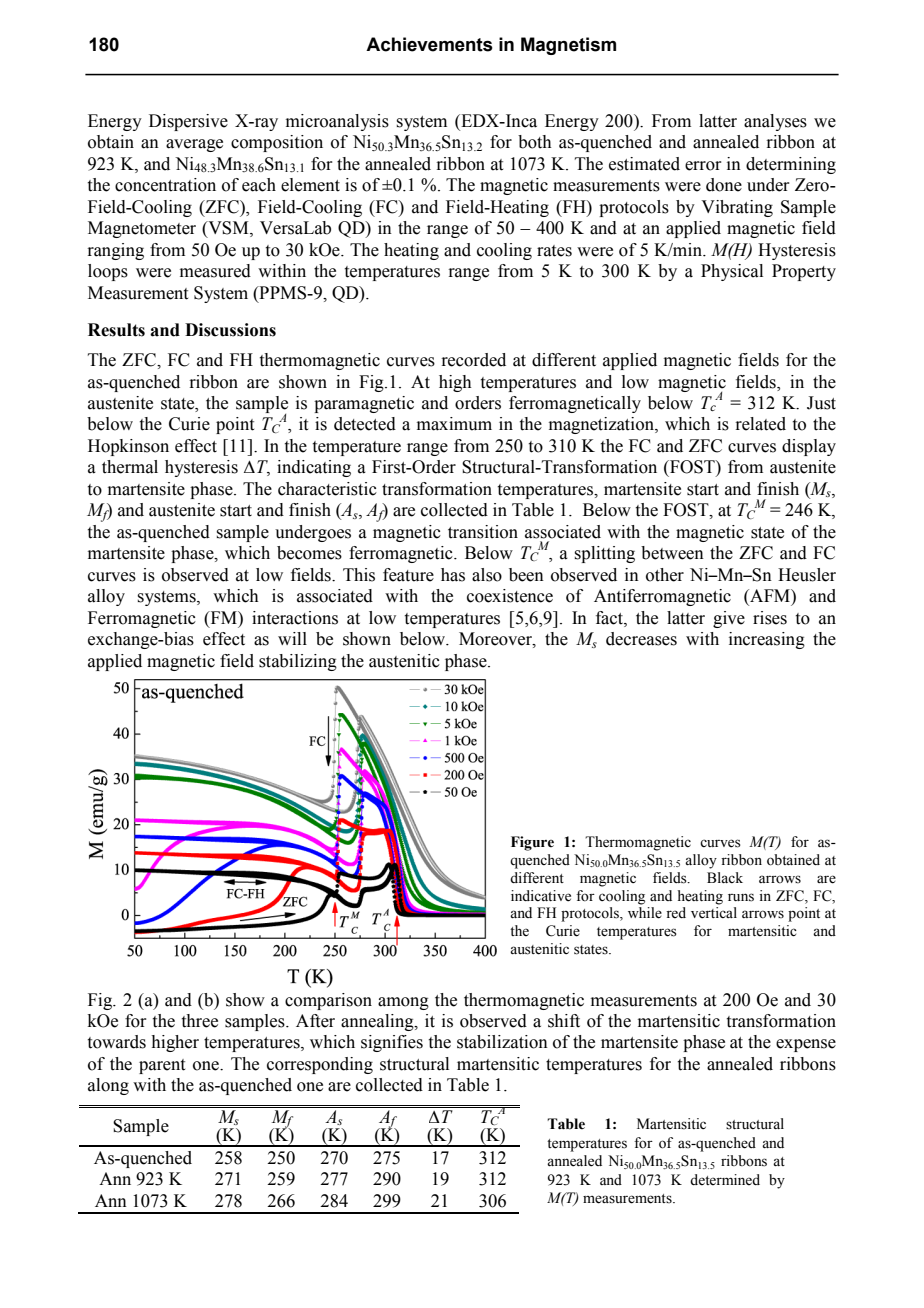 The width and height of the document is (924, 1308). I want to click on stabilization, so click(502, 1042).
